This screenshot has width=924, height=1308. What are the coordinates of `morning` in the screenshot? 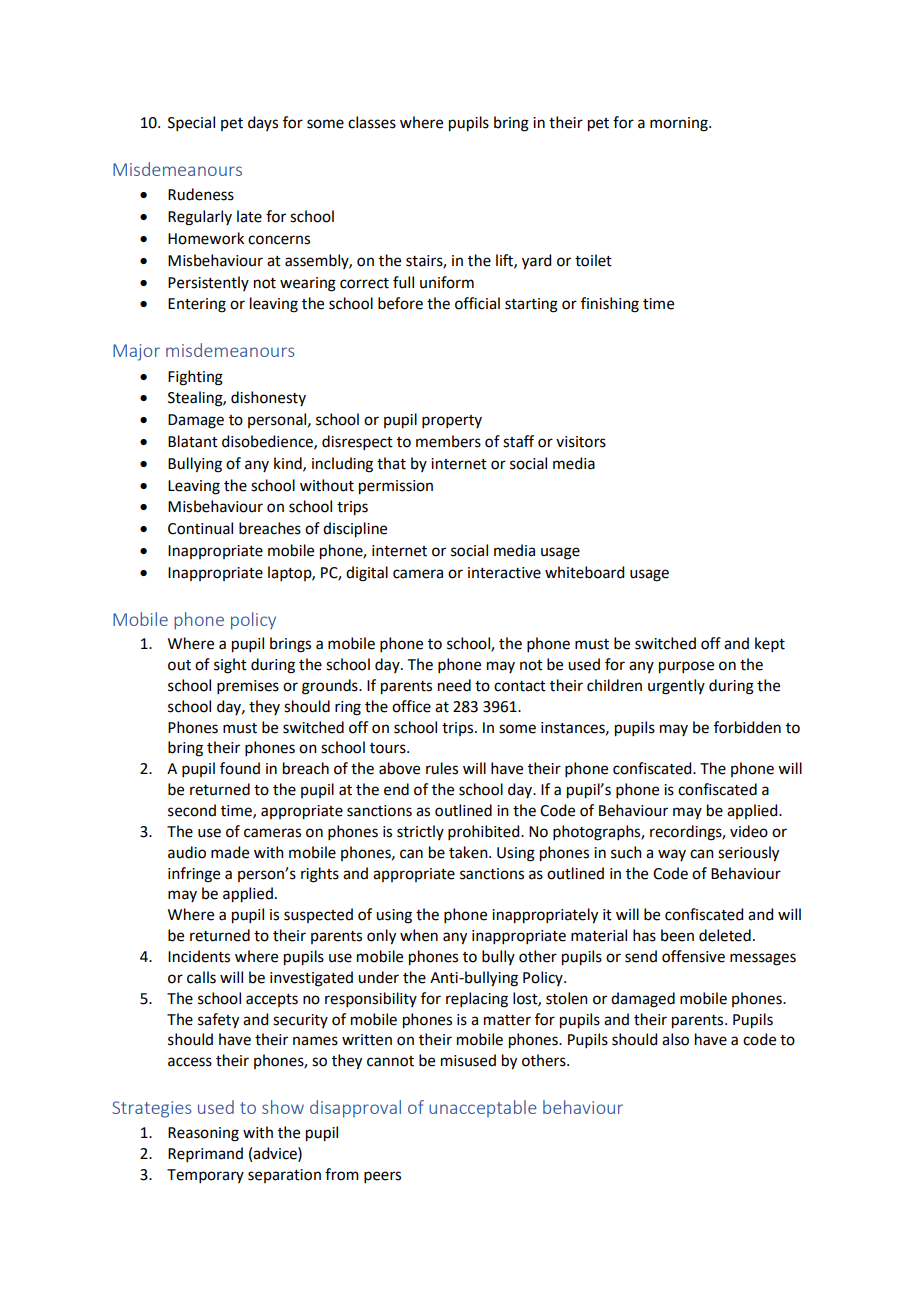 It's located at (680, 124).
